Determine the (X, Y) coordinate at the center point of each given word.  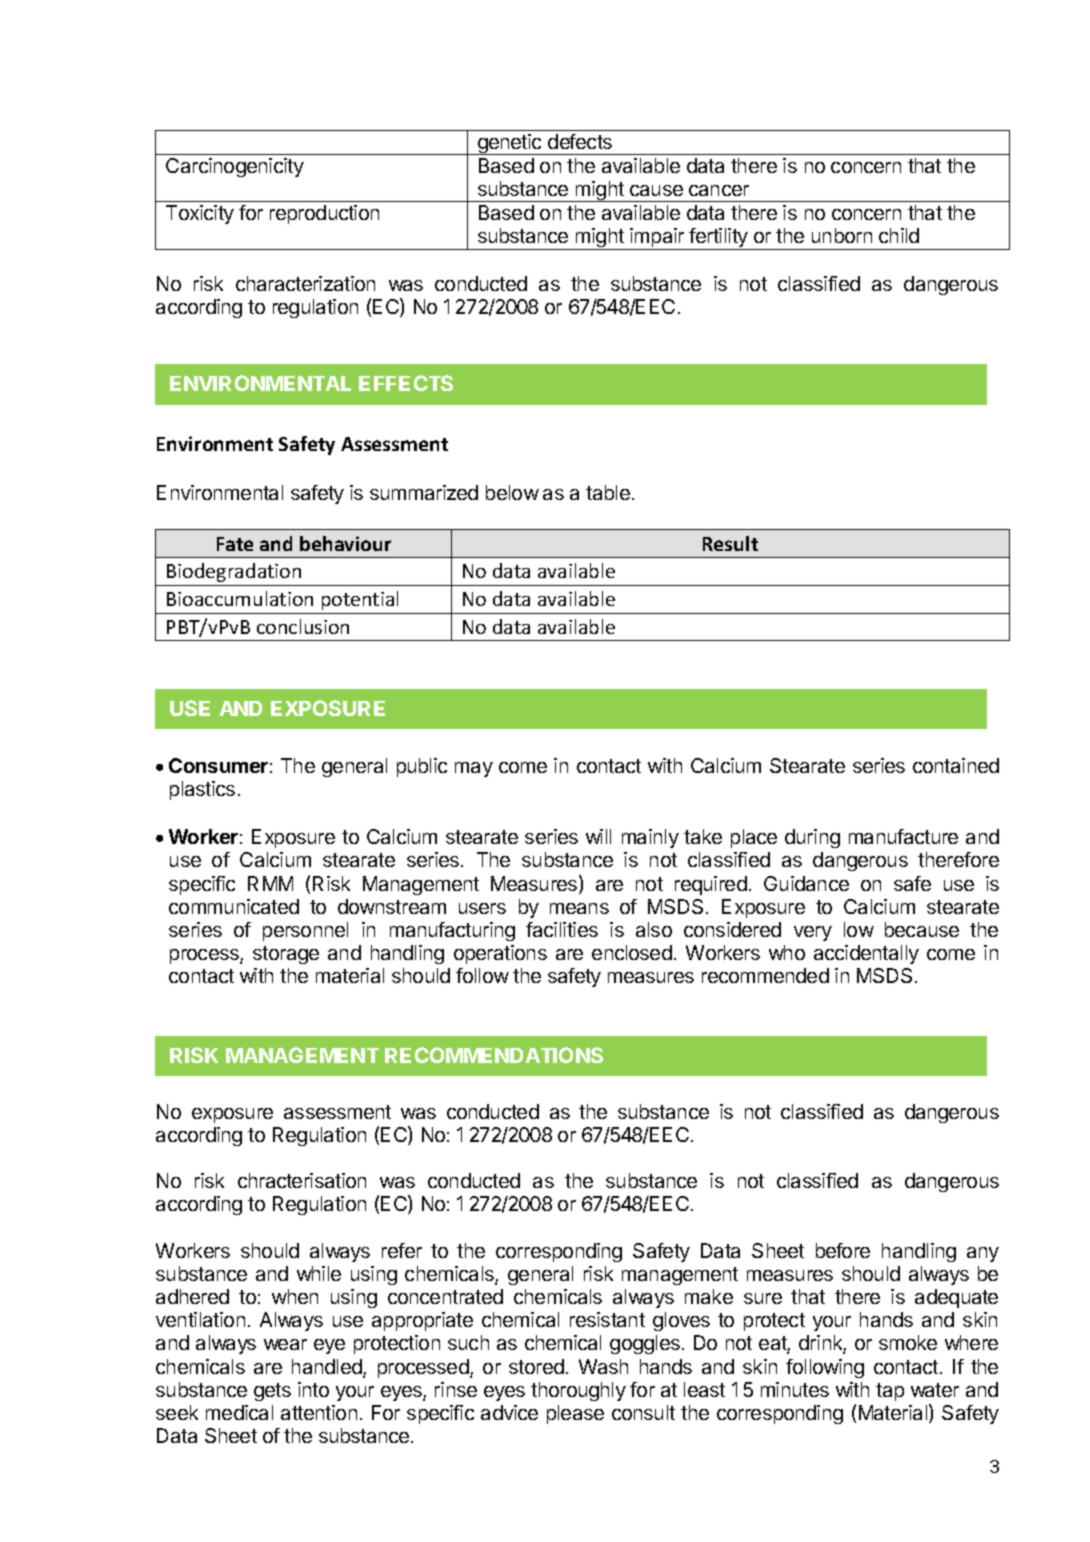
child (899, 235)
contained (956, 765)
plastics (202, 790)
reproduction (324, 214)
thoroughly (578, 1391)
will (598, 836)
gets (272, 1392)
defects (580, 141)
